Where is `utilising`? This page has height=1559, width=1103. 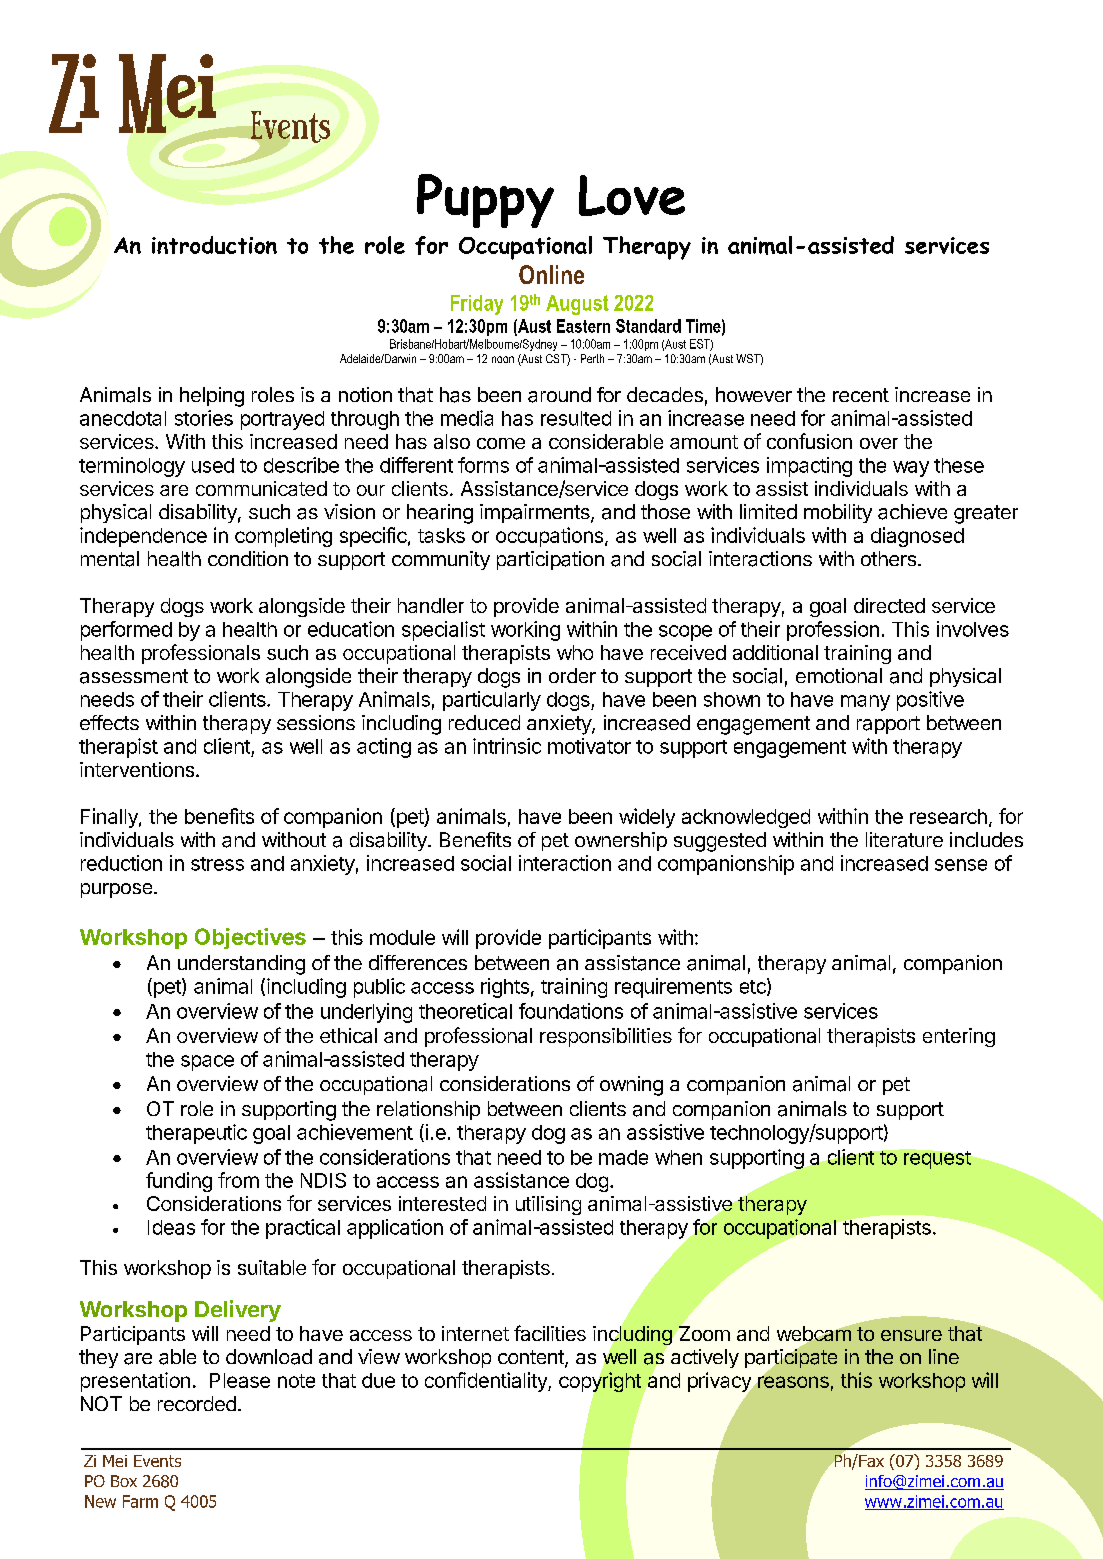
utilising is located at coordinates (548, 1205).
